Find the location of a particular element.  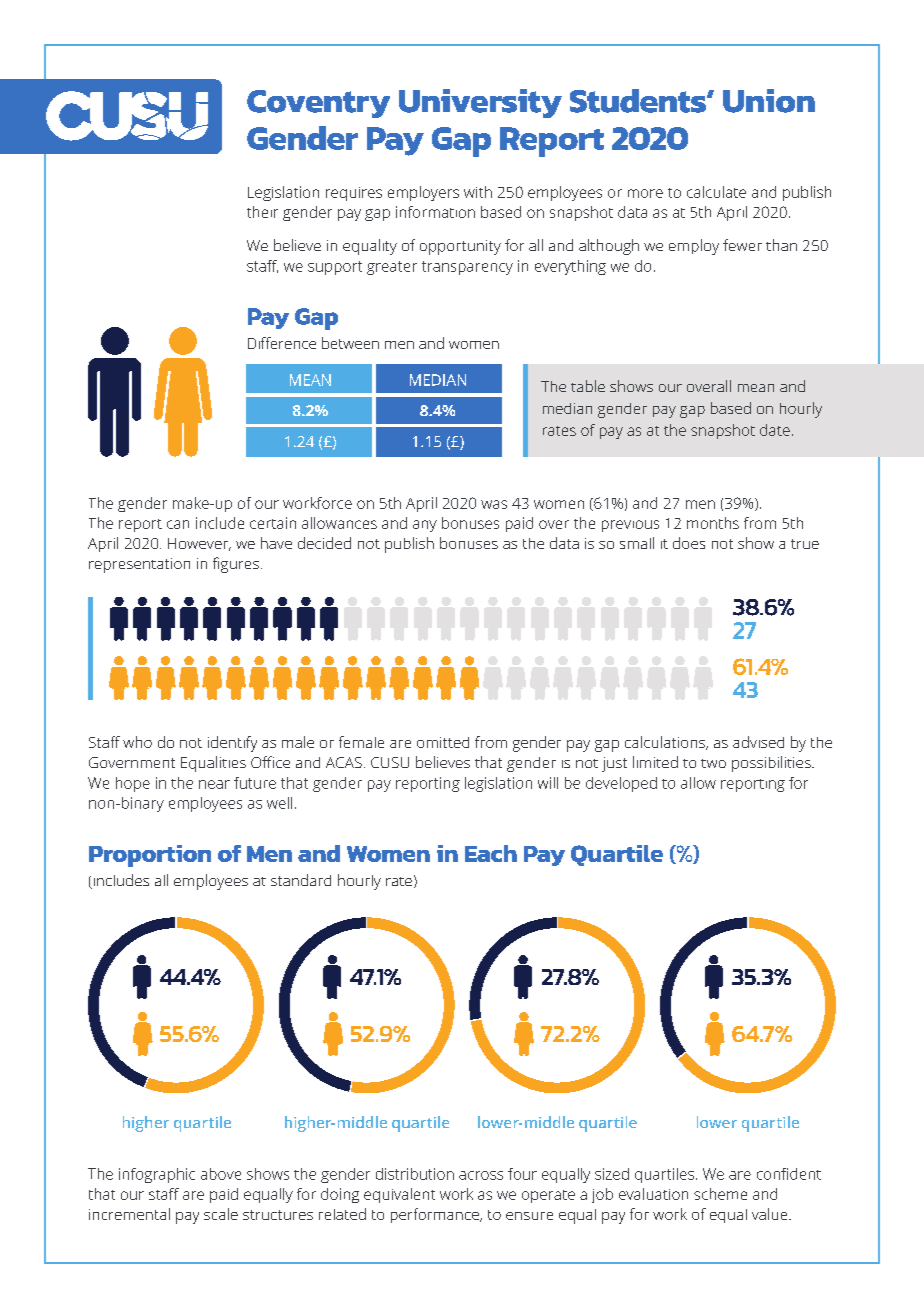

above is located at coordinates (221, 1174).
